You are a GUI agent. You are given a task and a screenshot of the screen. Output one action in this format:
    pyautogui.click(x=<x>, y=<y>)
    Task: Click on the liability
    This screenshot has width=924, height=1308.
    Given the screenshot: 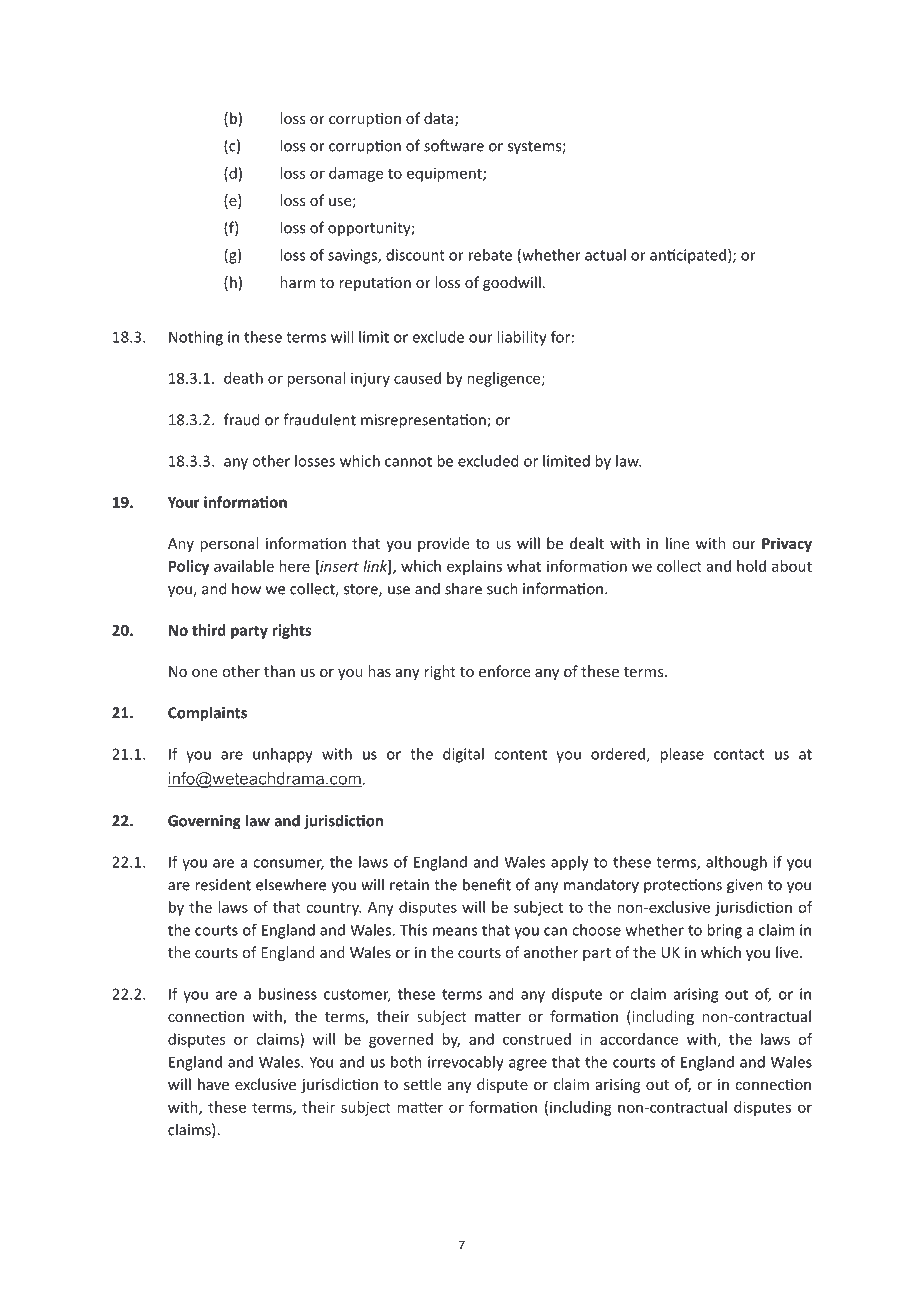 What is the action you would take?
    pyautogui.click(x=522, y=338)
